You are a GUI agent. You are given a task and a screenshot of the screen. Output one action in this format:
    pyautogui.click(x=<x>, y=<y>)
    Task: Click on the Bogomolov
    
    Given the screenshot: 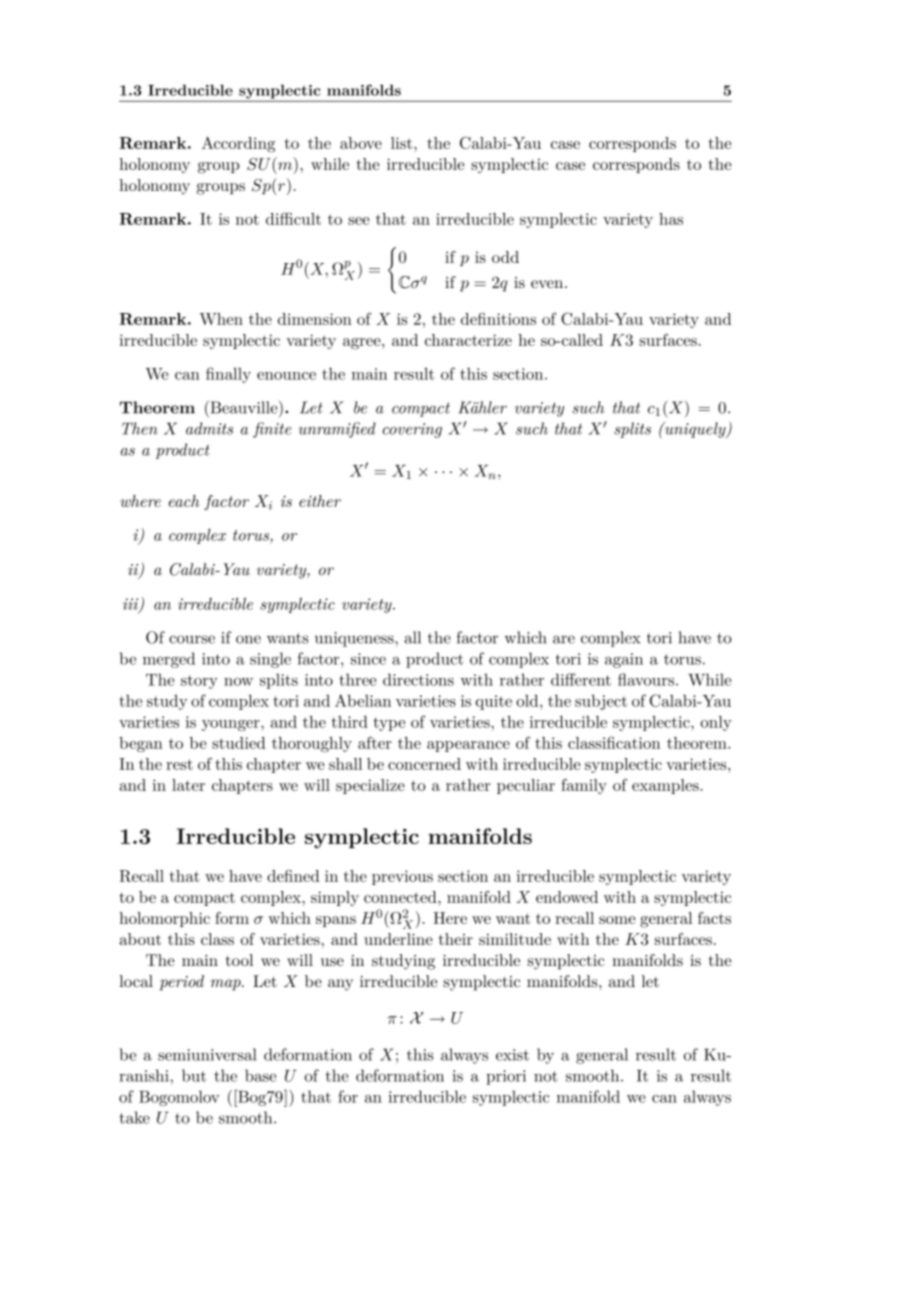 What is the action you would take?
    pyautogui.click(x=179, y=1098)
